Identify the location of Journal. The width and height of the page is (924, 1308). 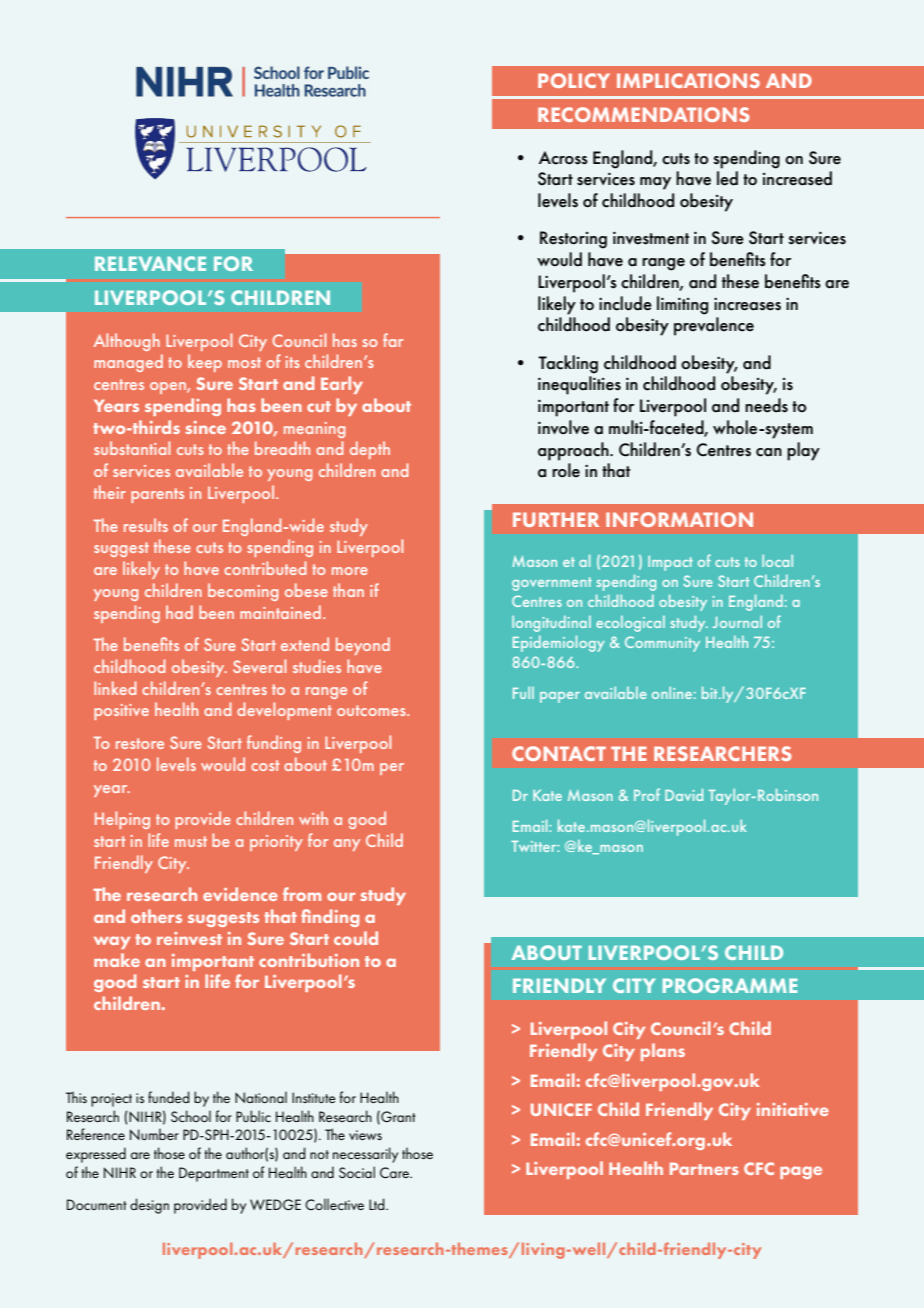
(737, 622).
